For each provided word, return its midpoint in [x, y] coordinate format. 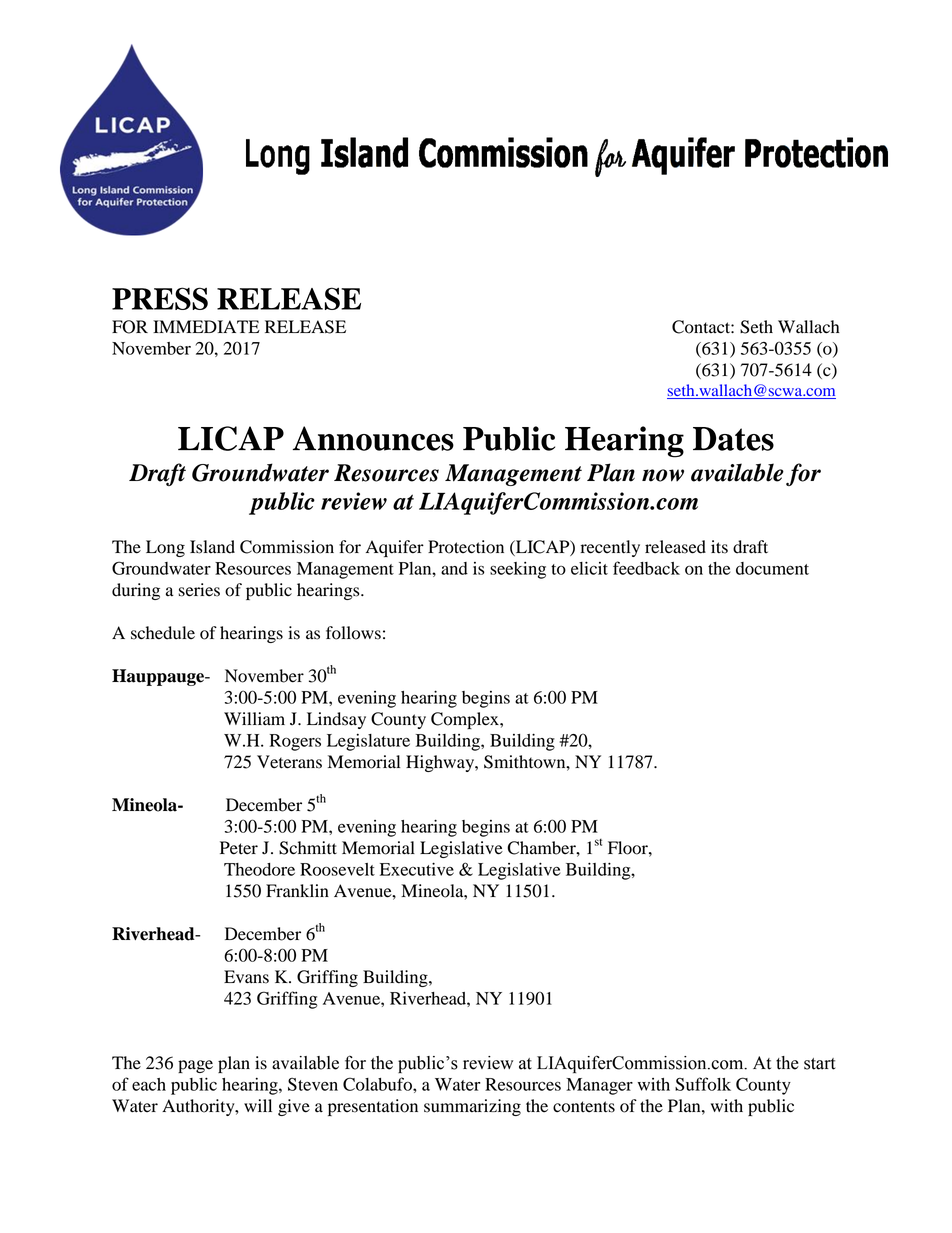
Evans [246, 977]
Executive [417, 869]
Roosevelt [337, 869]
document [772, 568]
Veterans [289, 762]
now [663, 475]
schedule [163, 633]
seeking [518, 570]
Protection [466, 547]
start [820, 1064]
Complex [466, 720]
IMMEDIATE [206, 326]
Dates [733, 439]
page [195, 1066]
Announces [373, 438]
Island [212, 547]
